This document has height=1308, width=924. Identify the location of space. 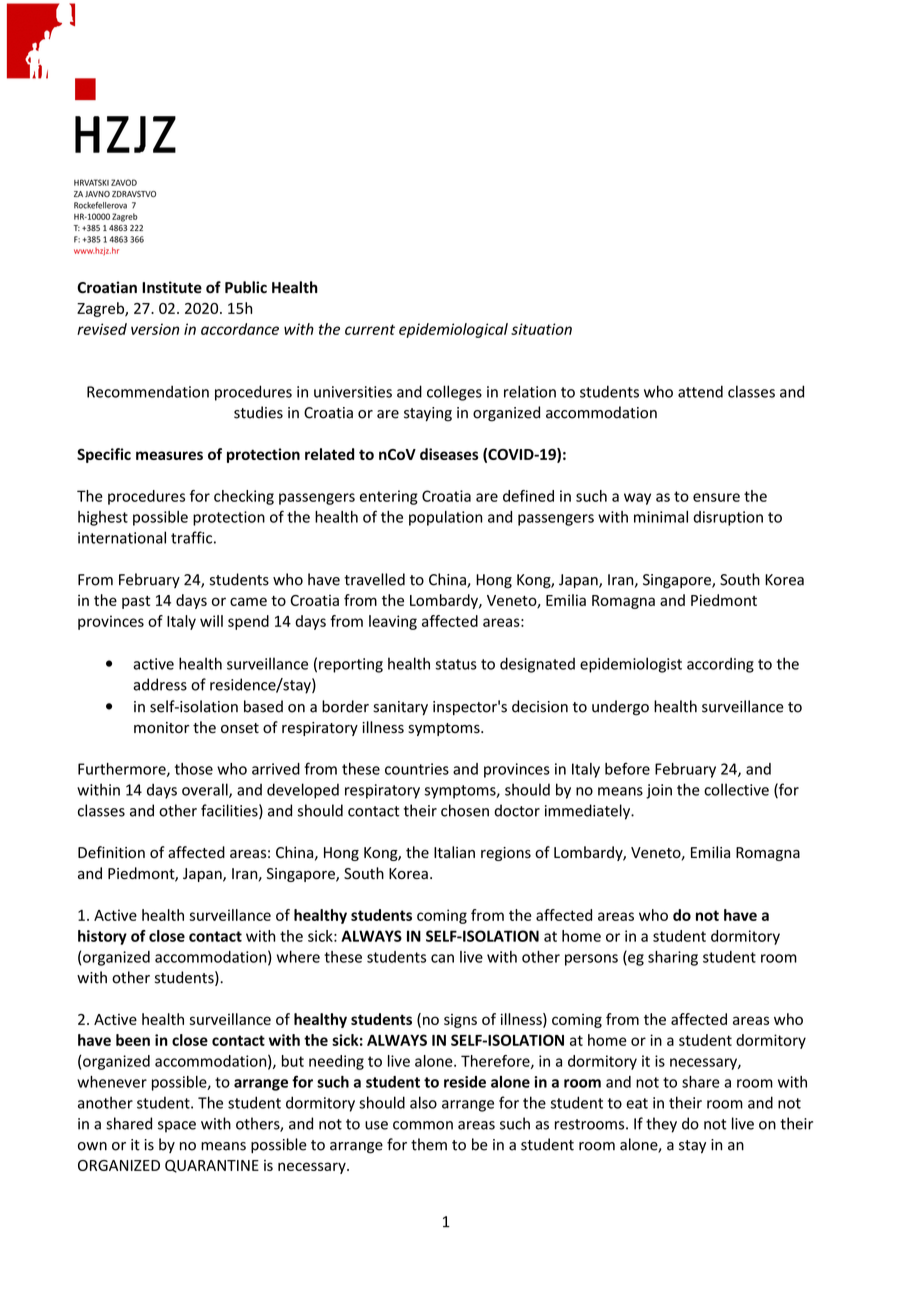
(177, 1127).
